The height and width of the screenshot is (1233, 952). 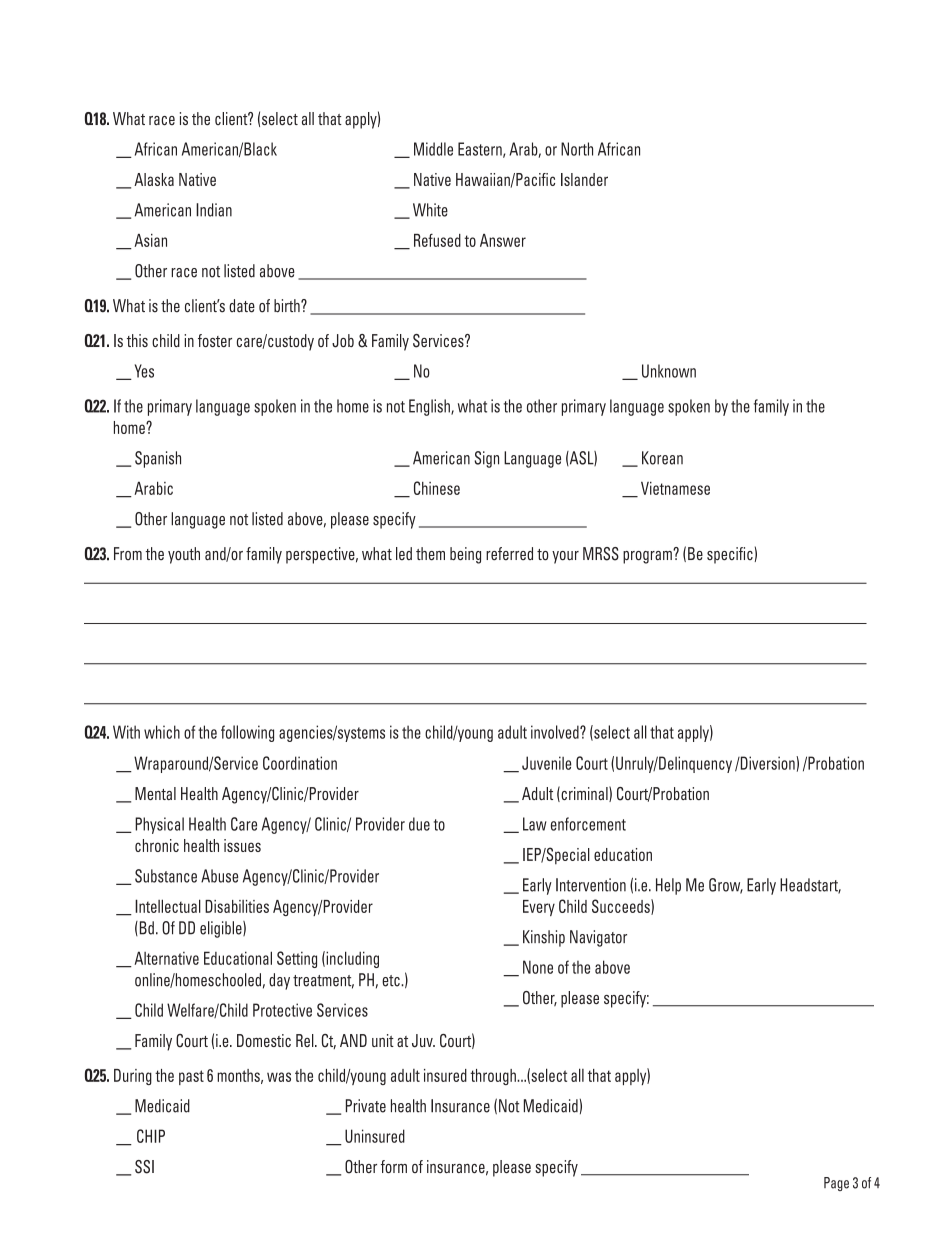 What do you see at coordinates (151, 1136) in the screenshot?
I see `CHIP` at bounding box center [151, 1136].
